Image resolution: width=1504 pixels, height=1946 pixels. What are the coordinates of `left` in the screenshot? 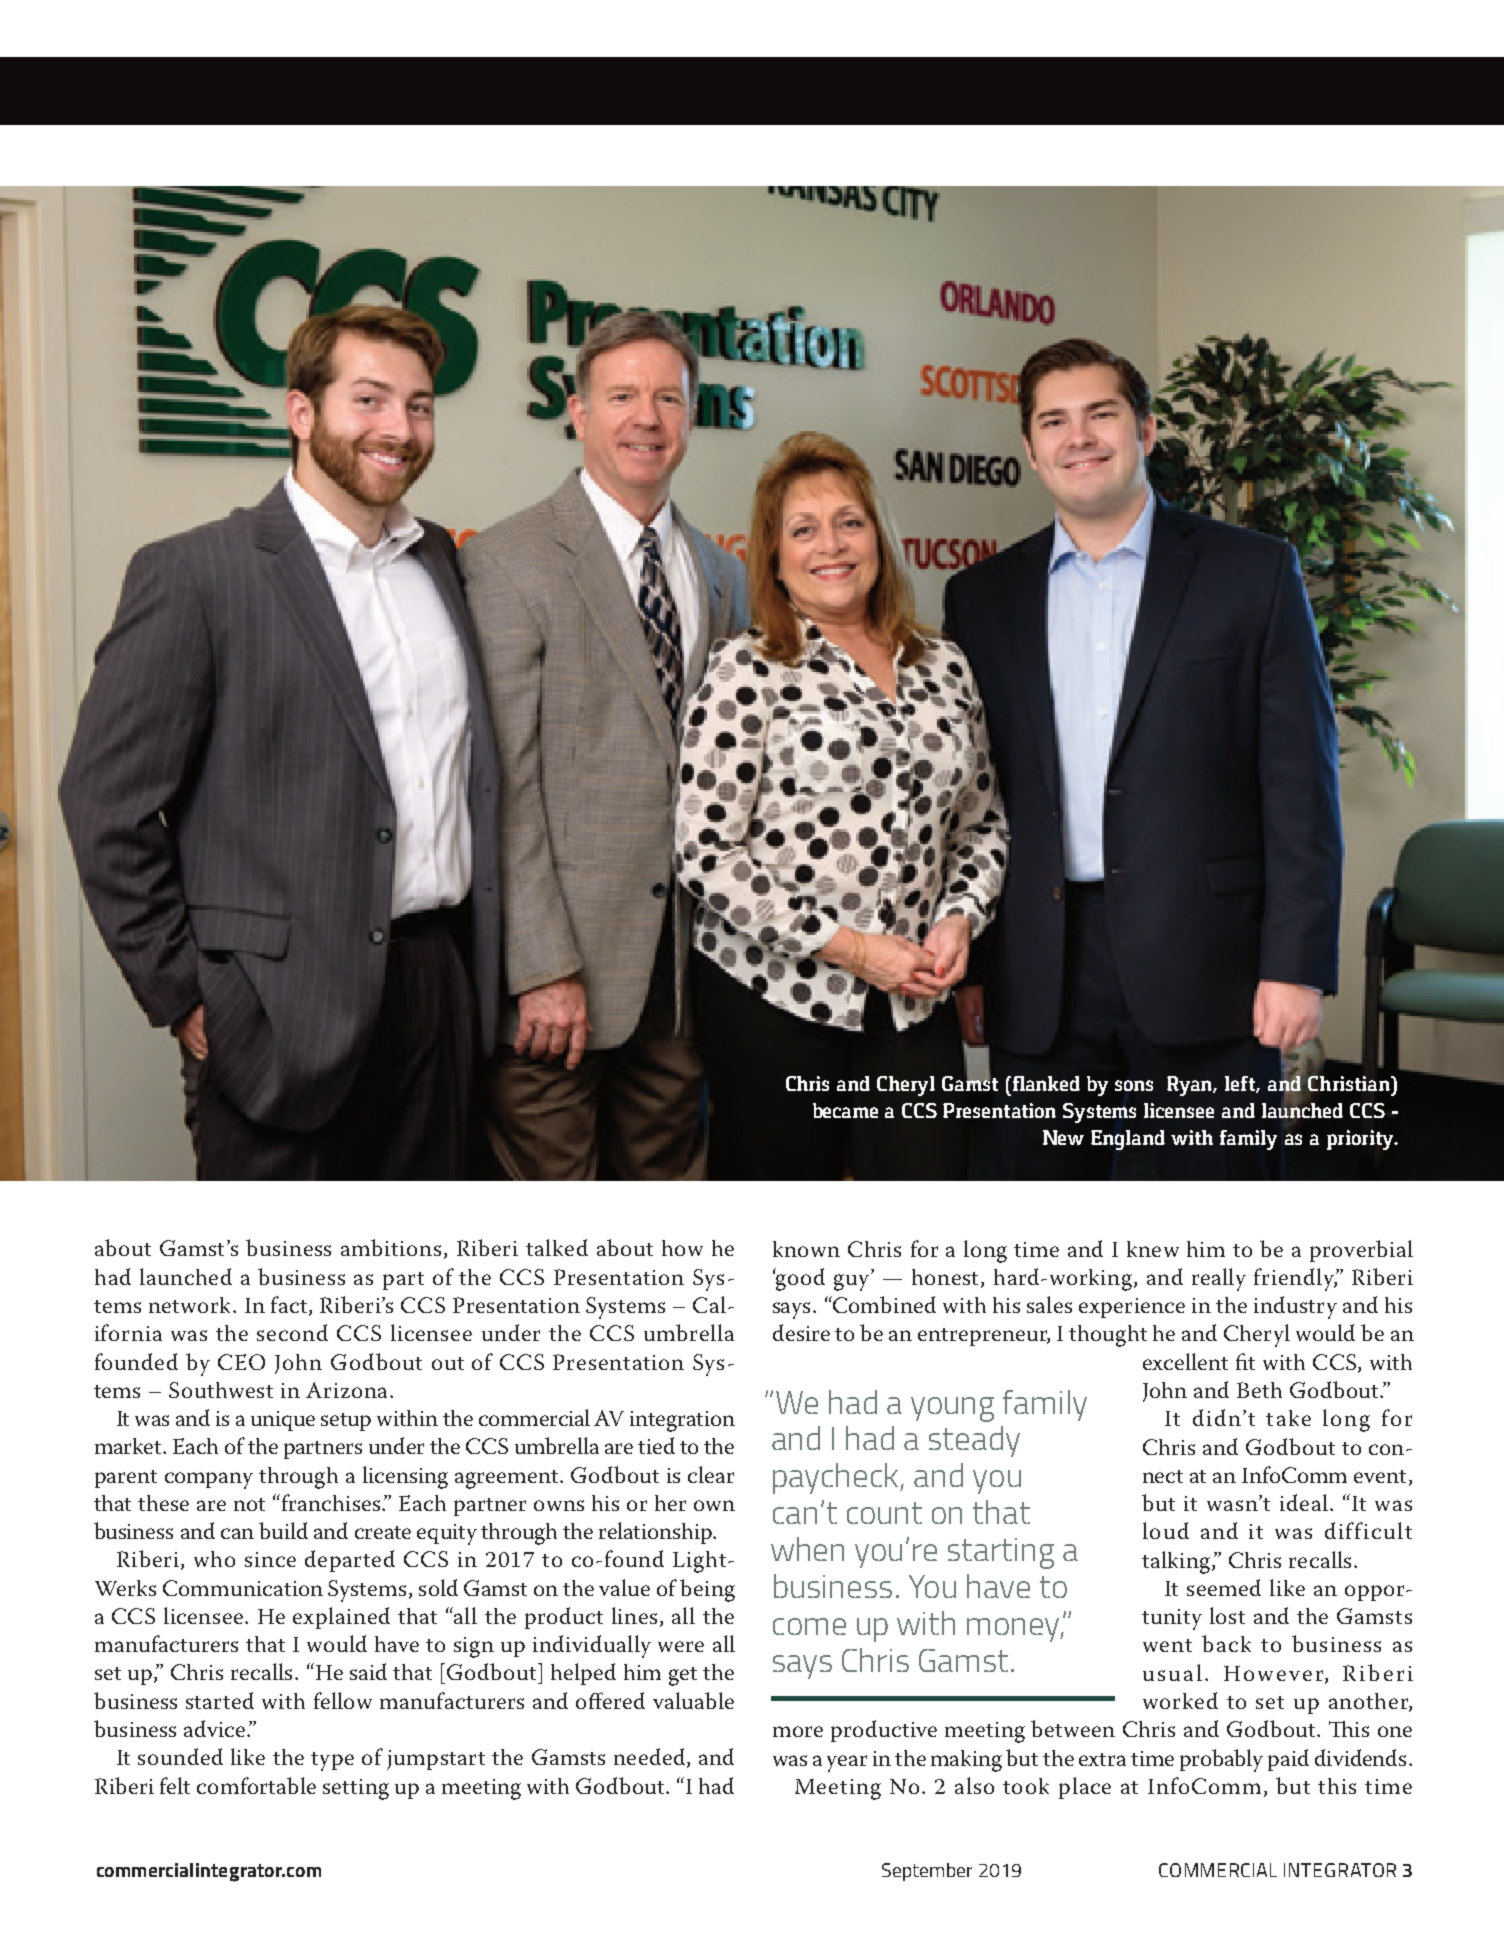 It's located at (1242, 1084).
